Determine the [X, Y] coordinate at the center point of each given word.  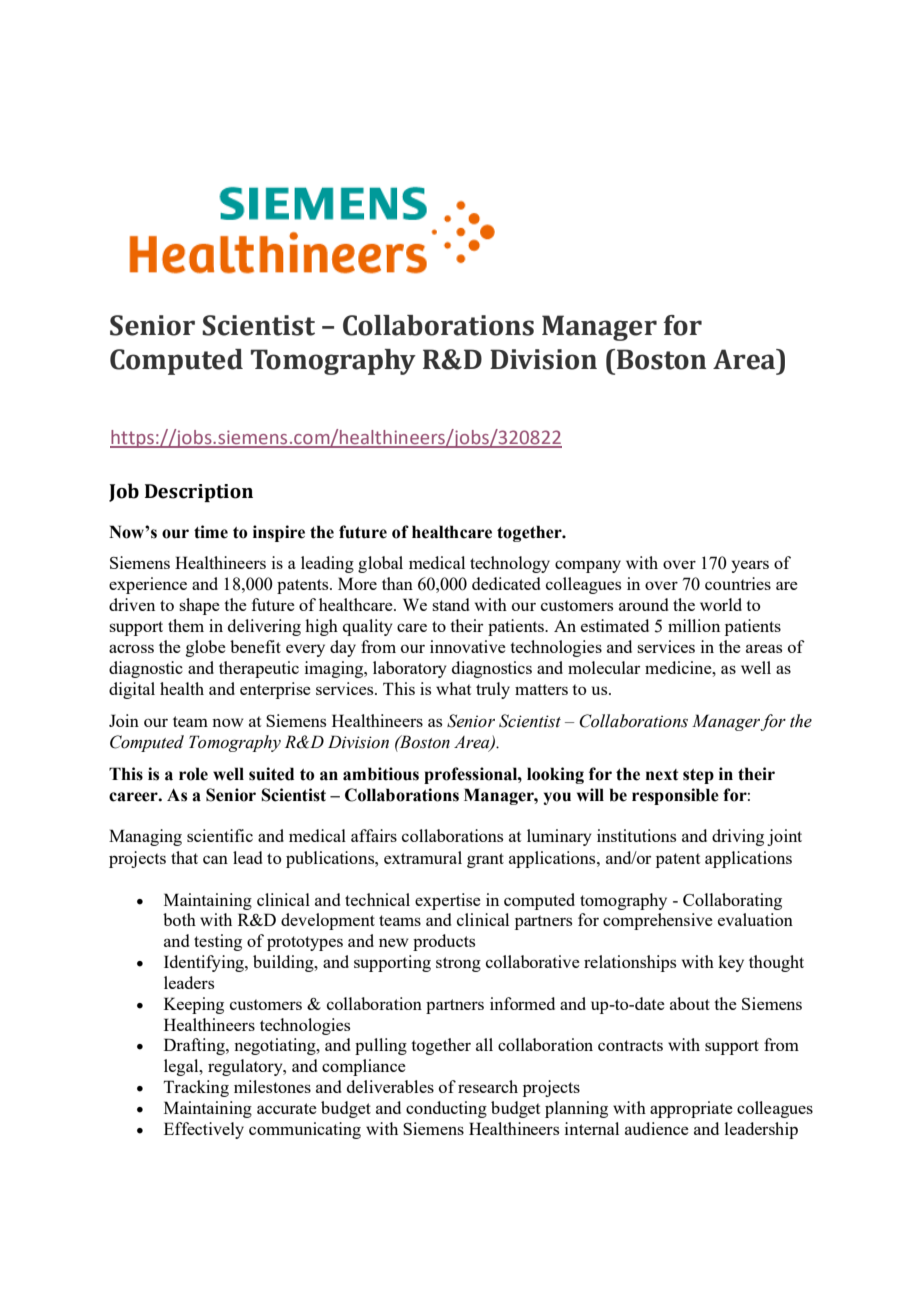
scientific [220, 835]
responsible [675, 796]
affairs [374, 835]
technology [510, 564]
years [750, 566]
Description [199, 493]
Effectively [204, 1130]
